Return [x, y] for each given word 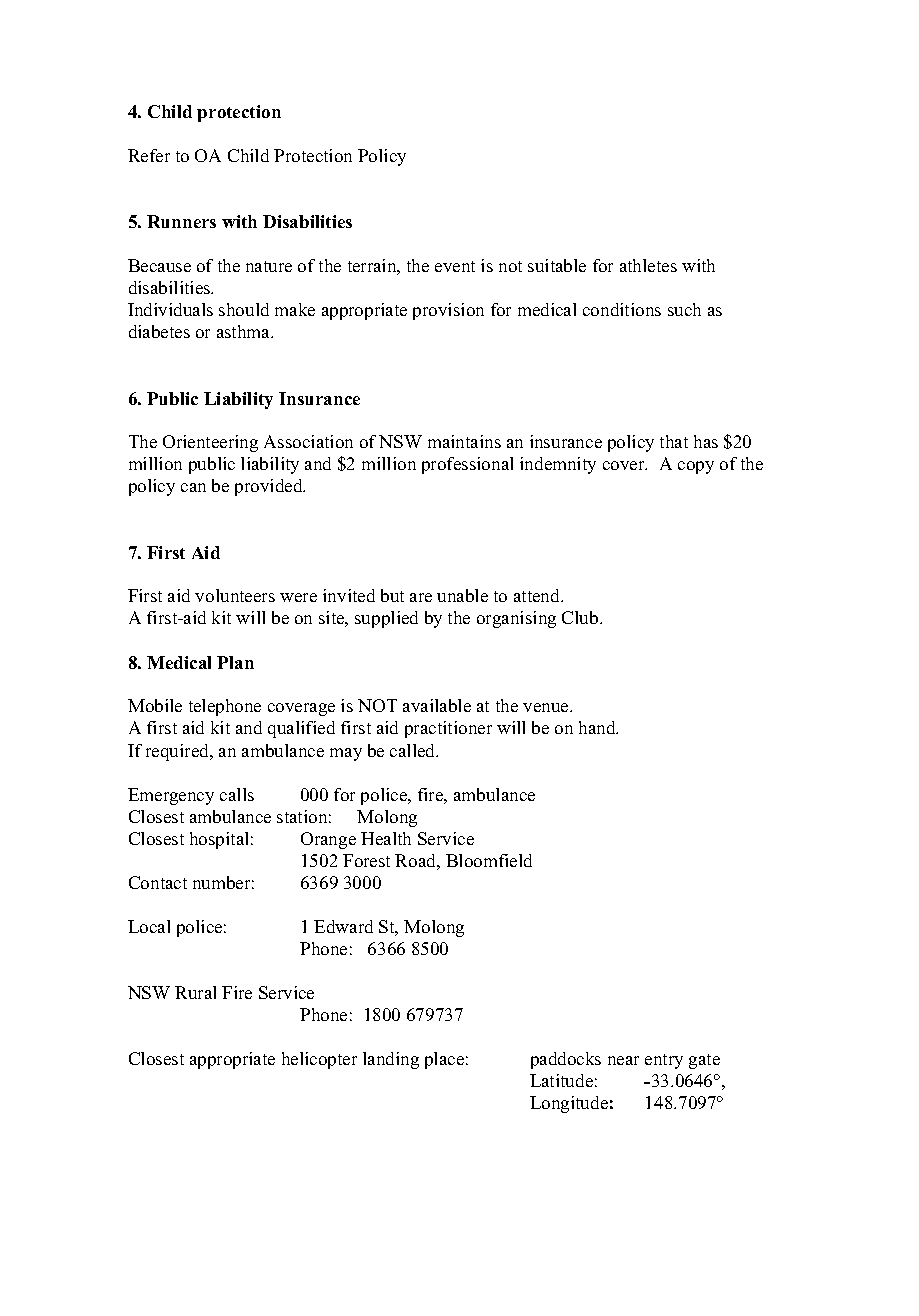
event [455, 266]
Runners [181, 221]
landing [391, 1060]
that [674, 441]
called [414, 750]
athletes [648, 265]
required [179, 752]
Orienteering [210, 443]
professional [467, 465]
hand [598, 727]
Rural [195, 992]
